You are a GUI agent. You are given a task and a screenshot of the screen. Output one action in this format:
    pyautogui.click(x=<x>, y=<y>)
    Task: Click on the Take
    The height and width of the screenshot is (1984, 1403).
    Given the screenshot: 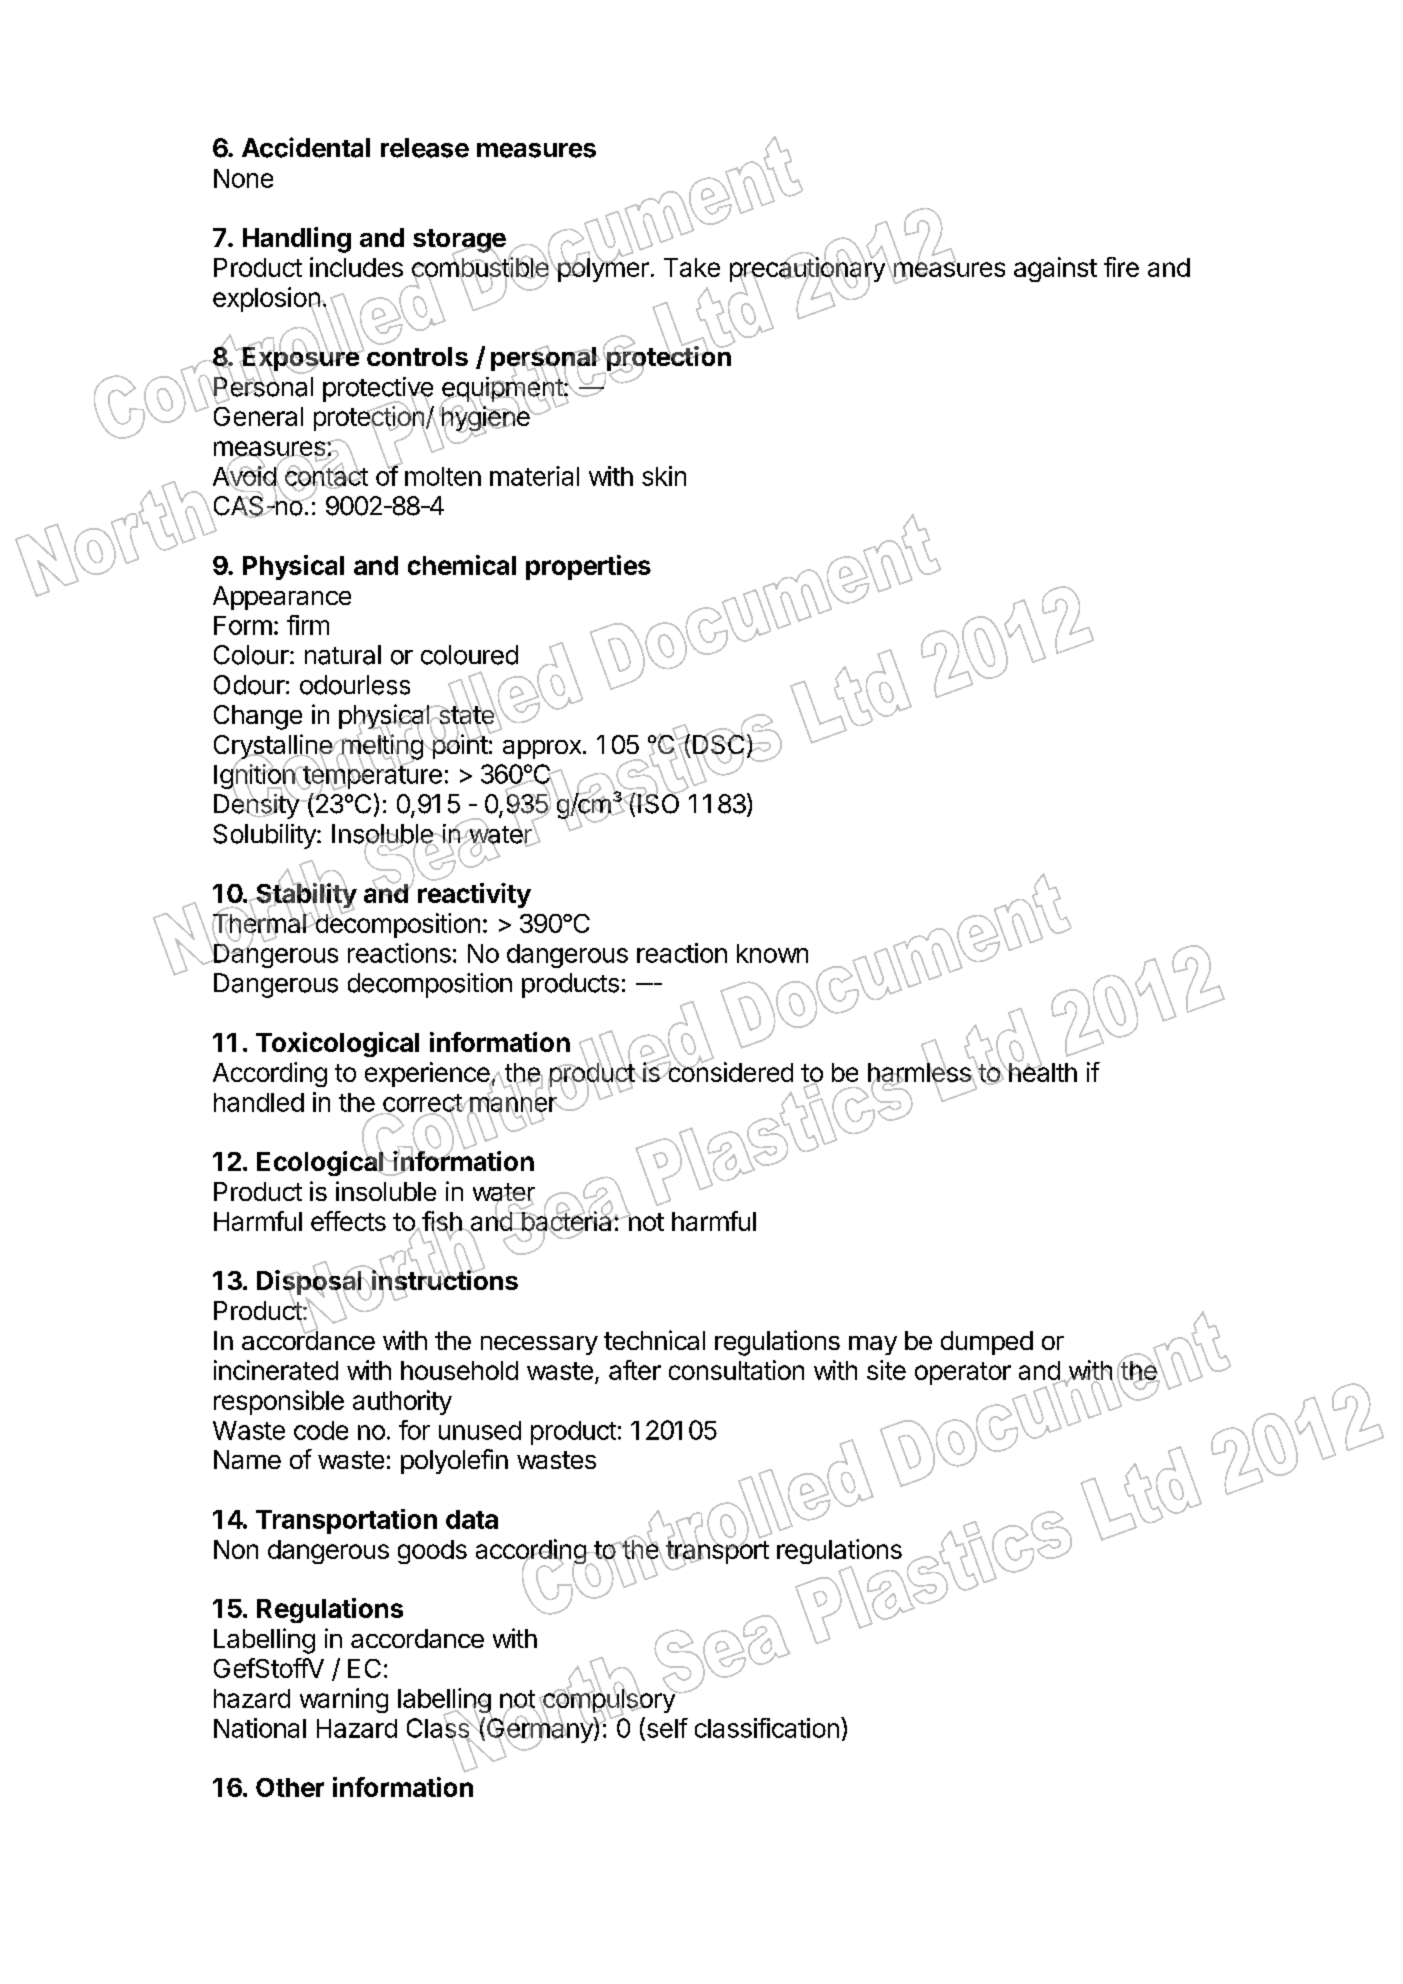 What is the action you would take?
    pyautogui.click(x=692, y=267)
